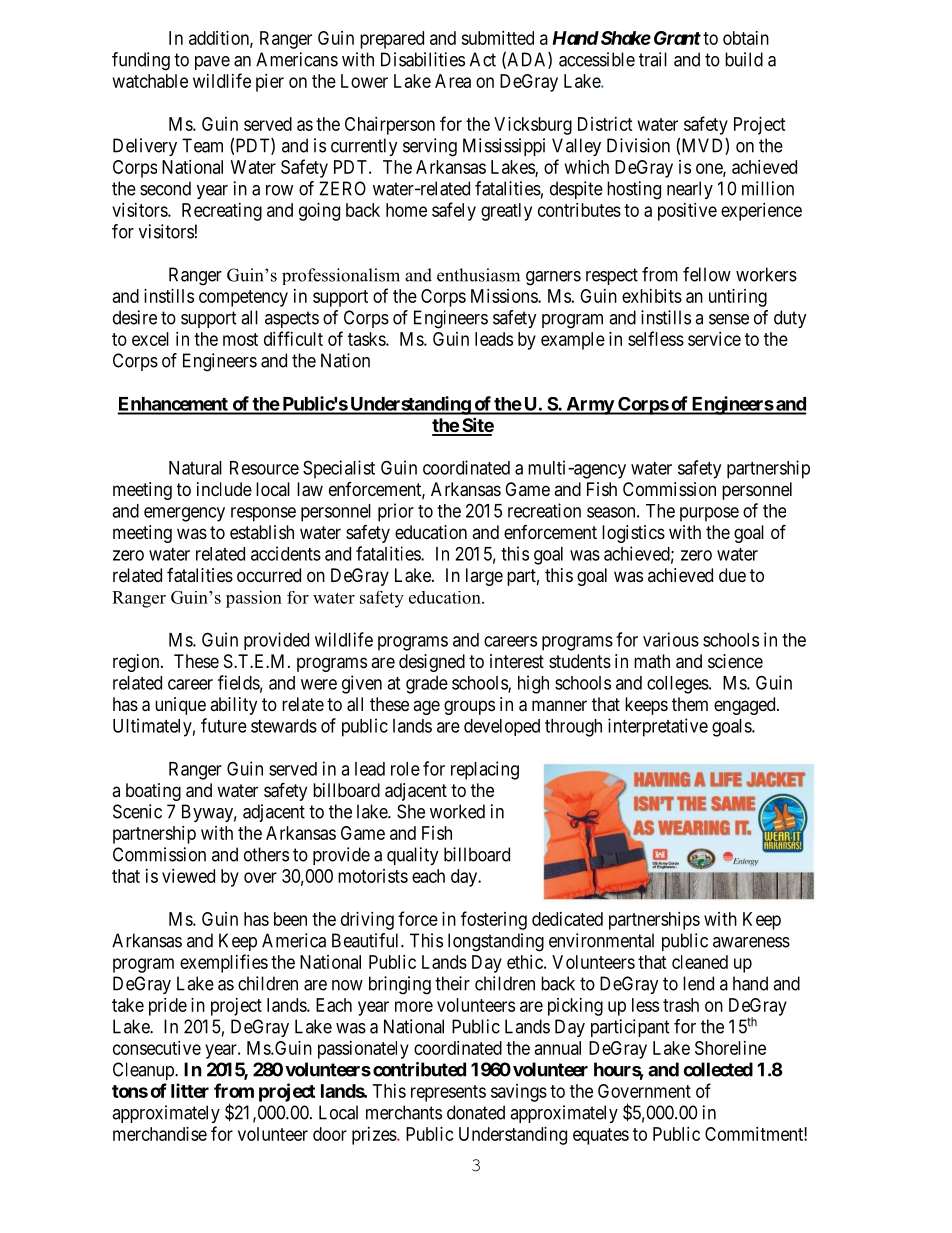  Describe the element at coordinates (212, 63) in the screenshot. I see `pave` at that location.
